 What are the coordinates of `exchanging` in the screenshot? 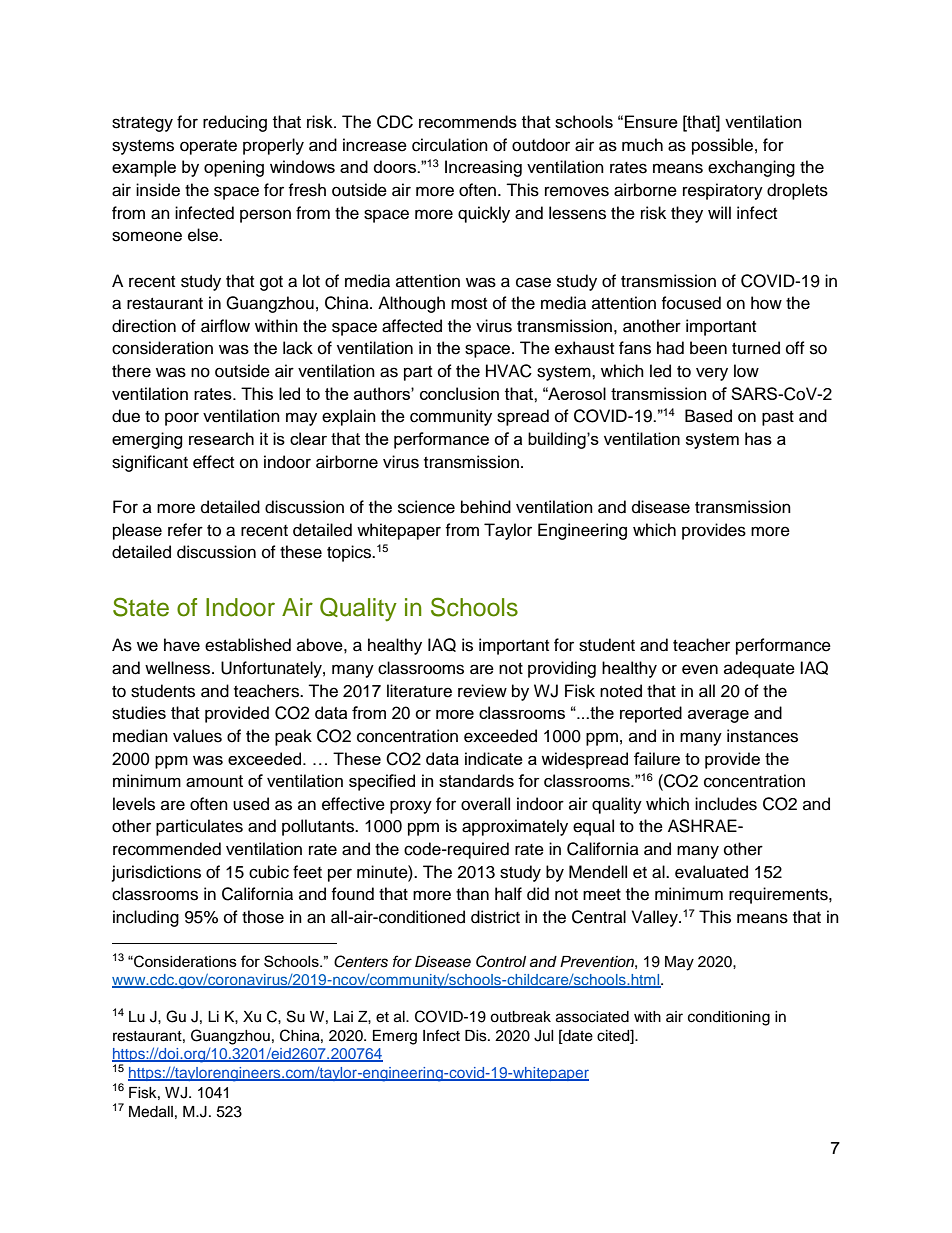 It's located at (751, 168).
